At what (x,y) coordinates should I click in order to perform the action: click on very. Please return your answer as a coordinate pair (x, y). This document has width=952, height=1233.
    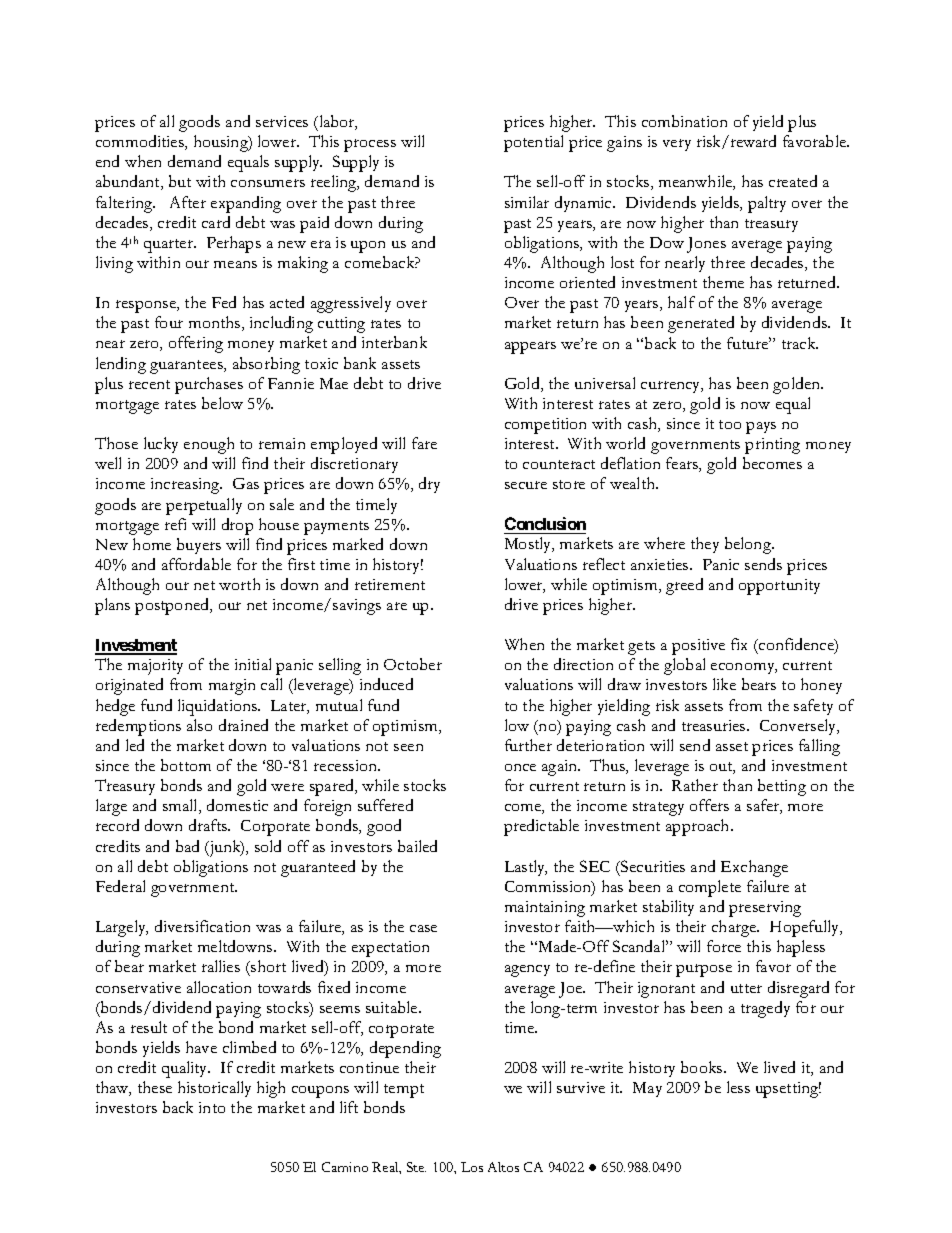
    Looking at the image, I should click on (677, 145).
